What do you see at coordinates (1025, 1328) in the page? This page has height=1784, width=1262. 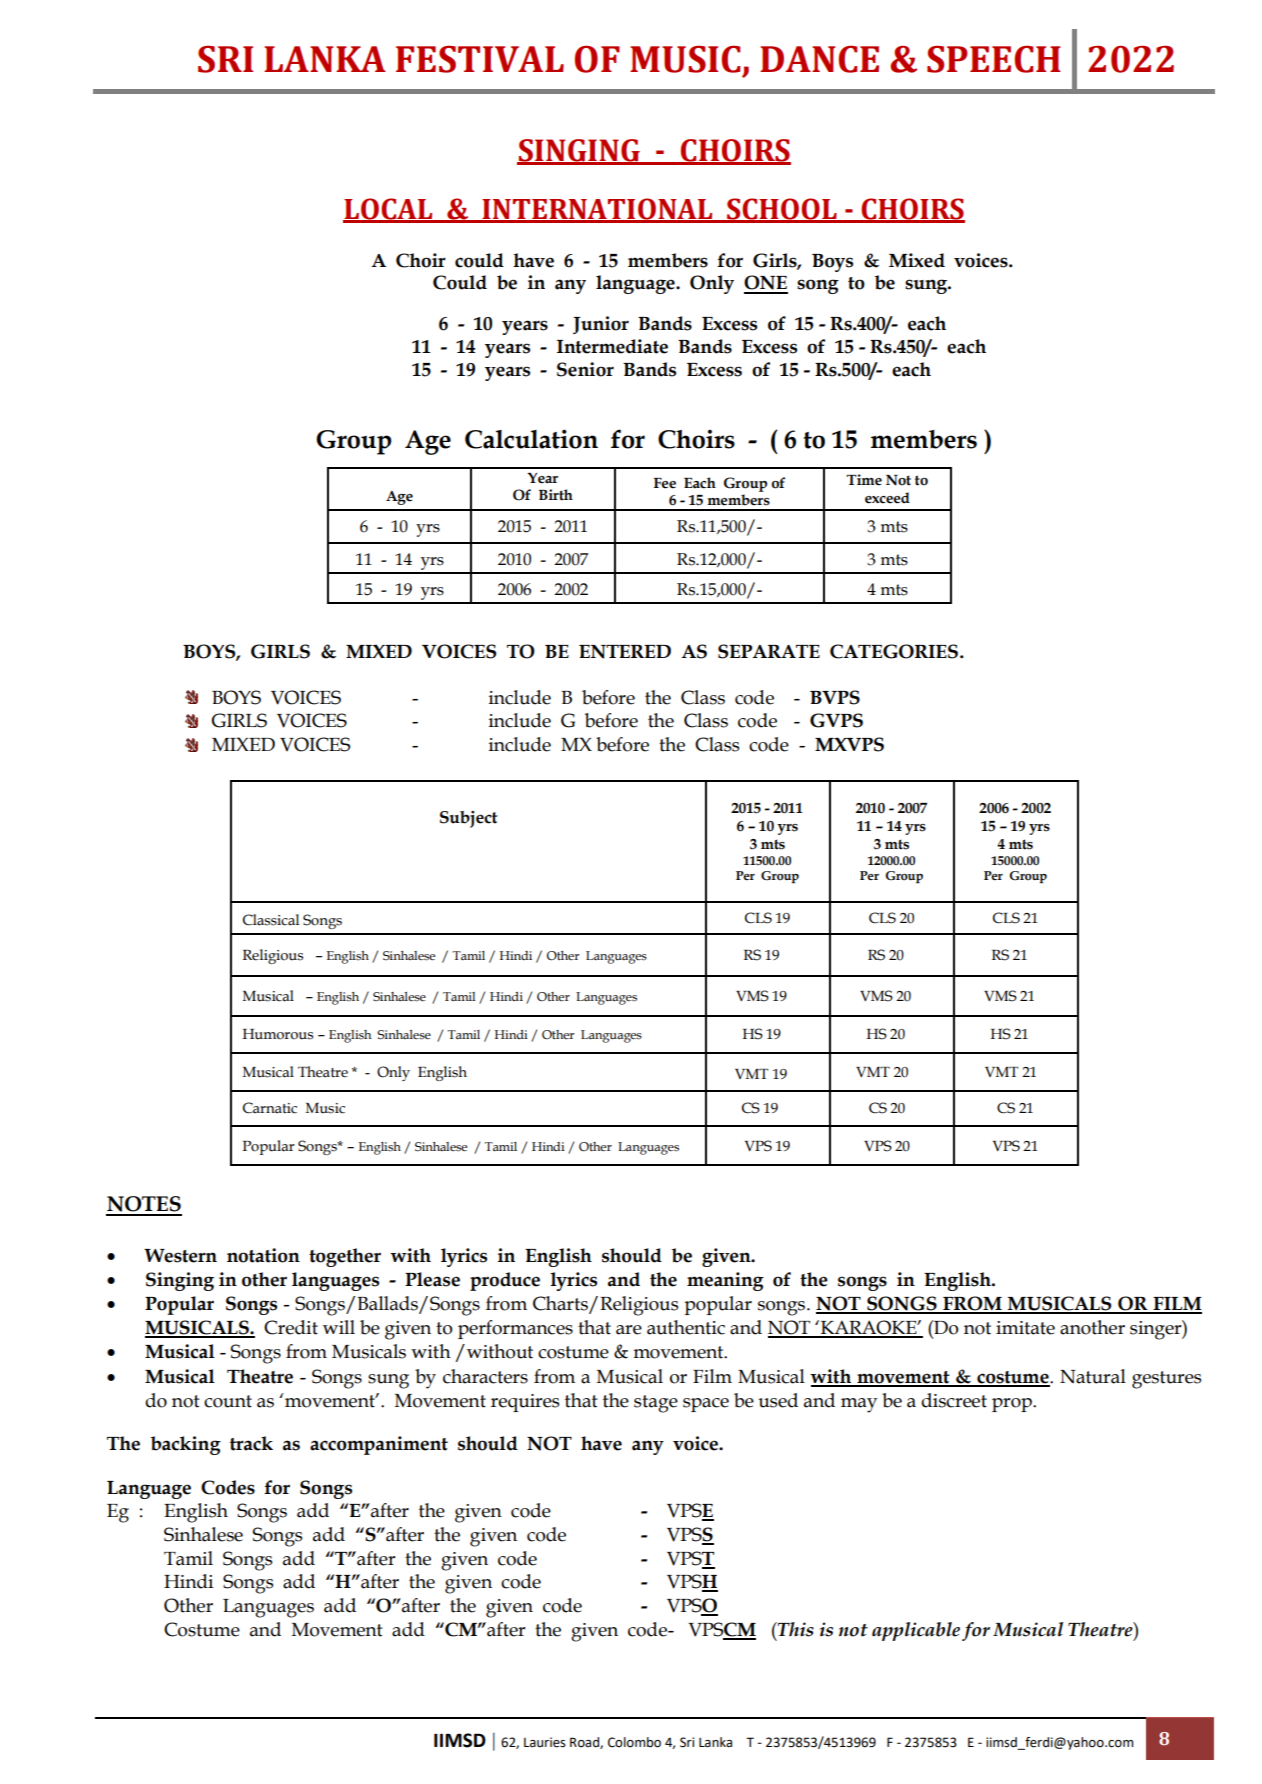 I see `imitate` at bounding box center [1025, 1328].
